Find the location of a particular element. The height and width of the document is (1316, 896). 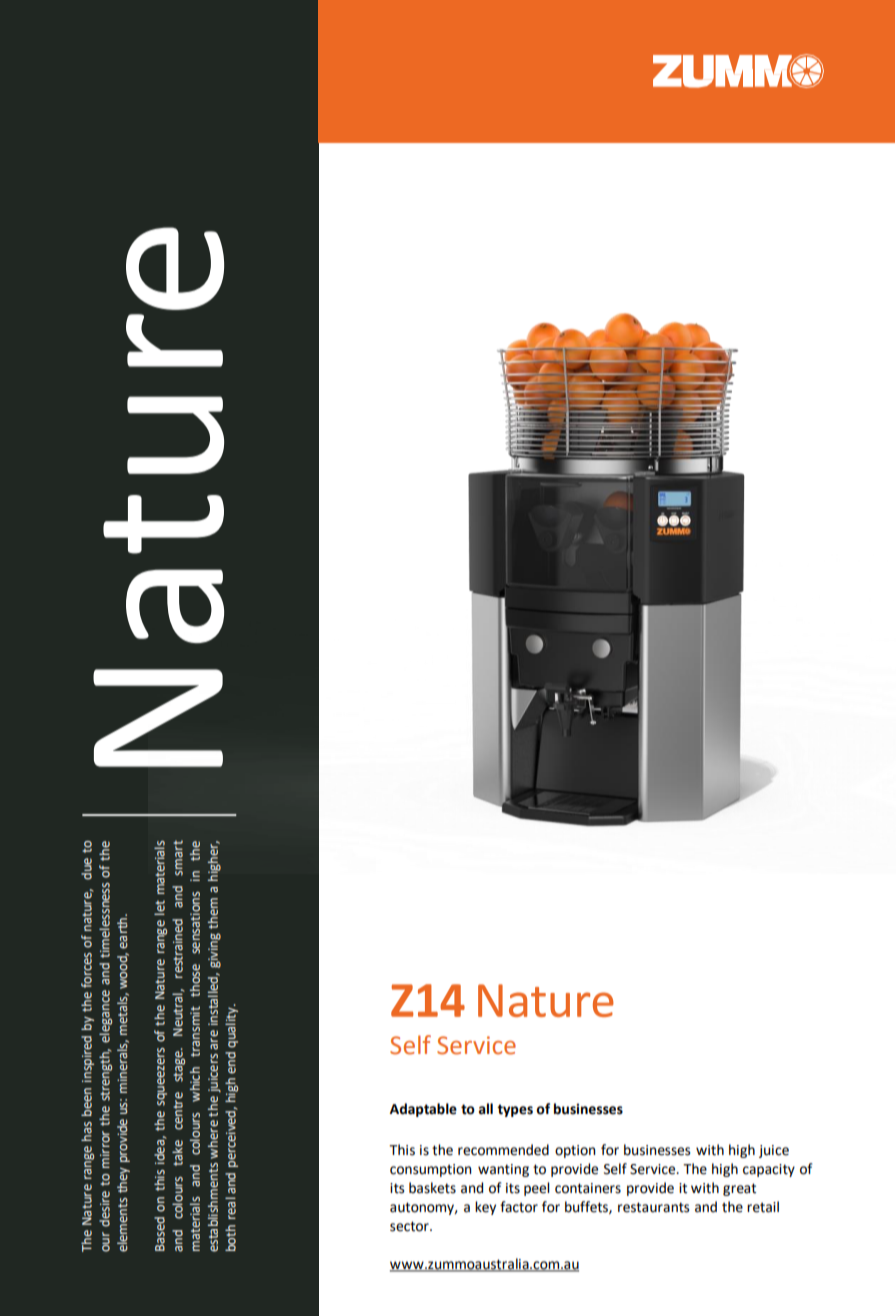

capacity is located at coordinates (769, 1170).
